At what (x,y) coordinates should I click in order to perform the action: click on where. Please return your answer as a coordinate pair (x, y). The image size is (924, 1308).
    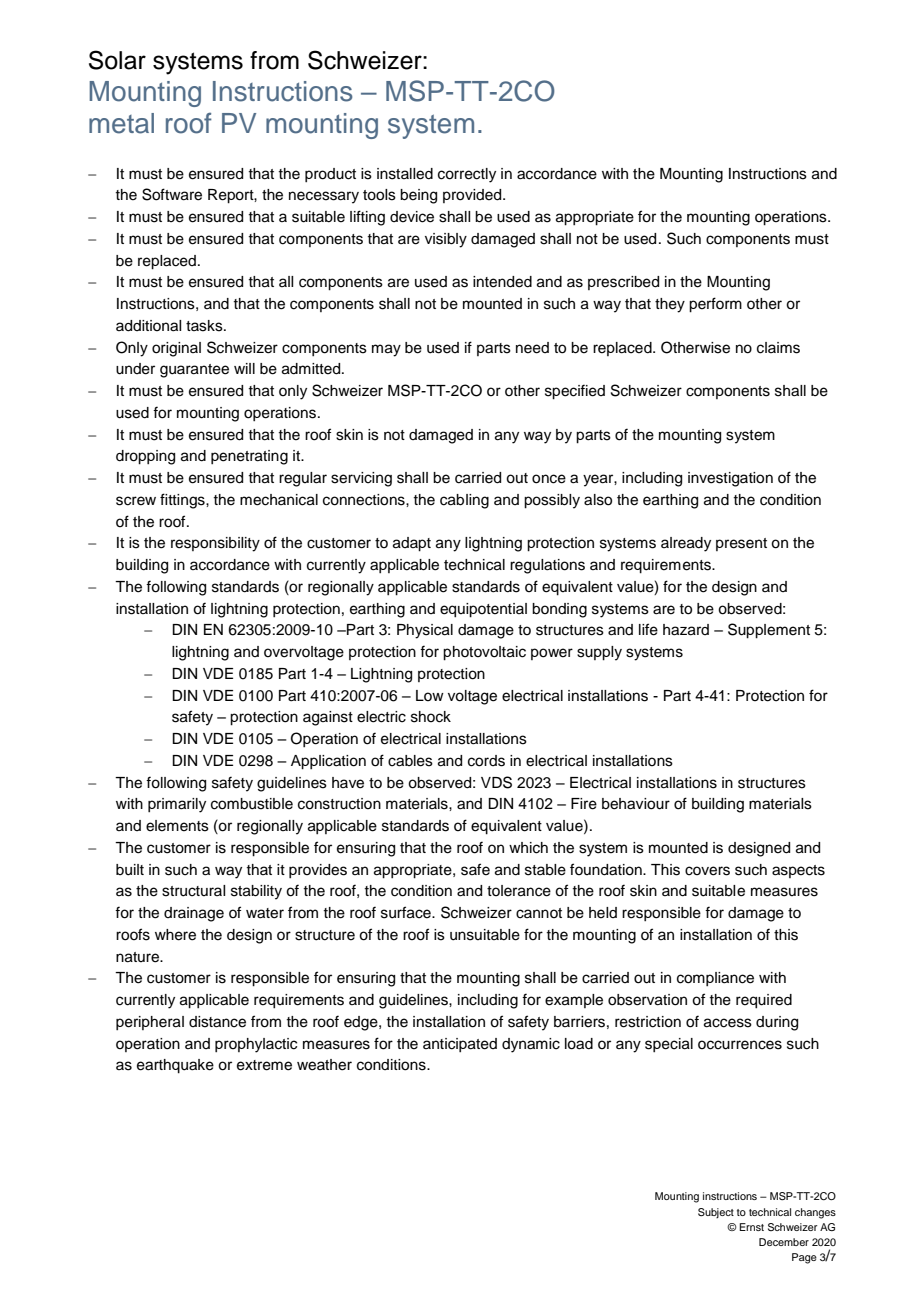
    Looking at the image, I should click on (175, 935).
